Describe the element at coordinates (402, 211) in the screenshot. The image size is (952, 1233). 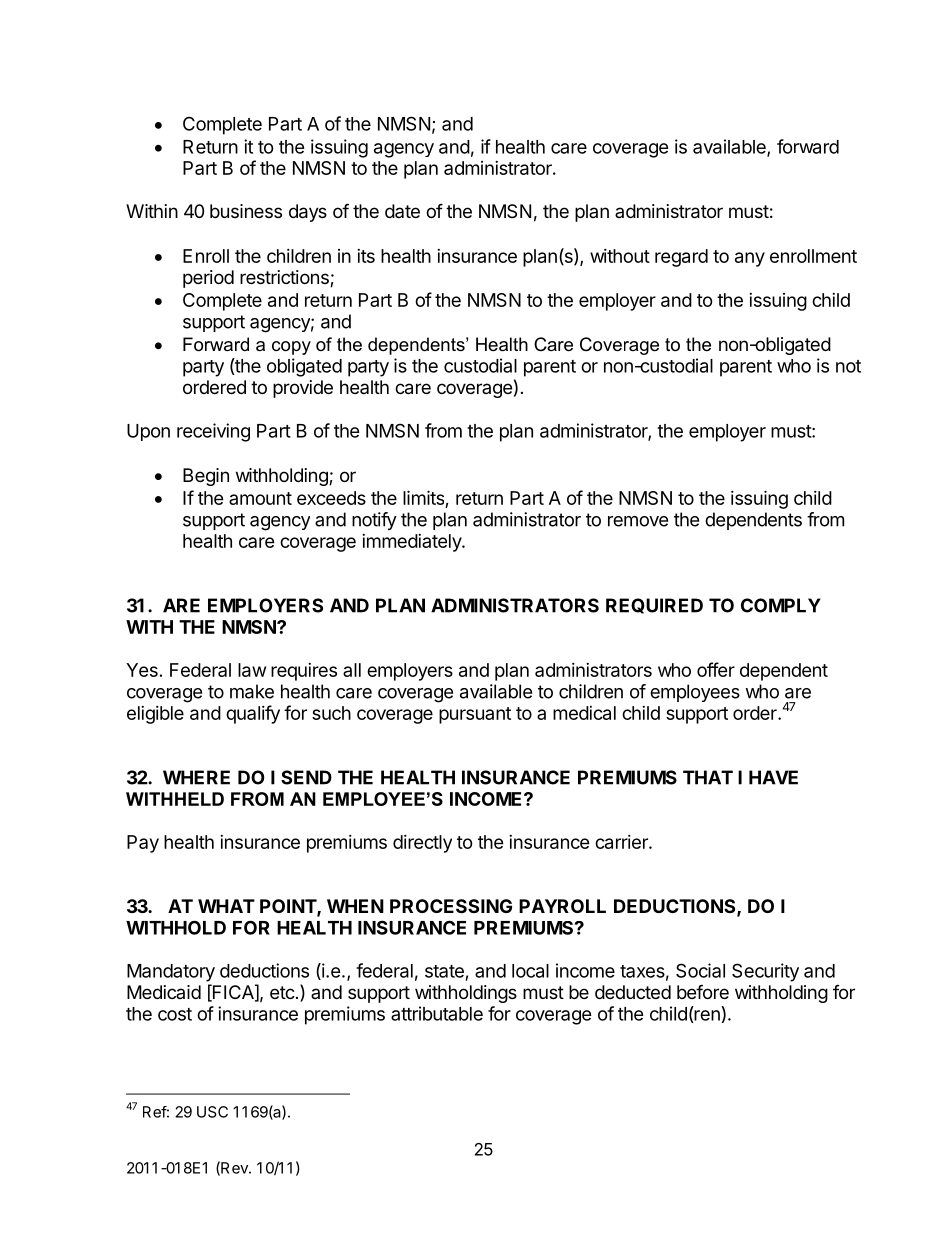
I see `date` at that location.
